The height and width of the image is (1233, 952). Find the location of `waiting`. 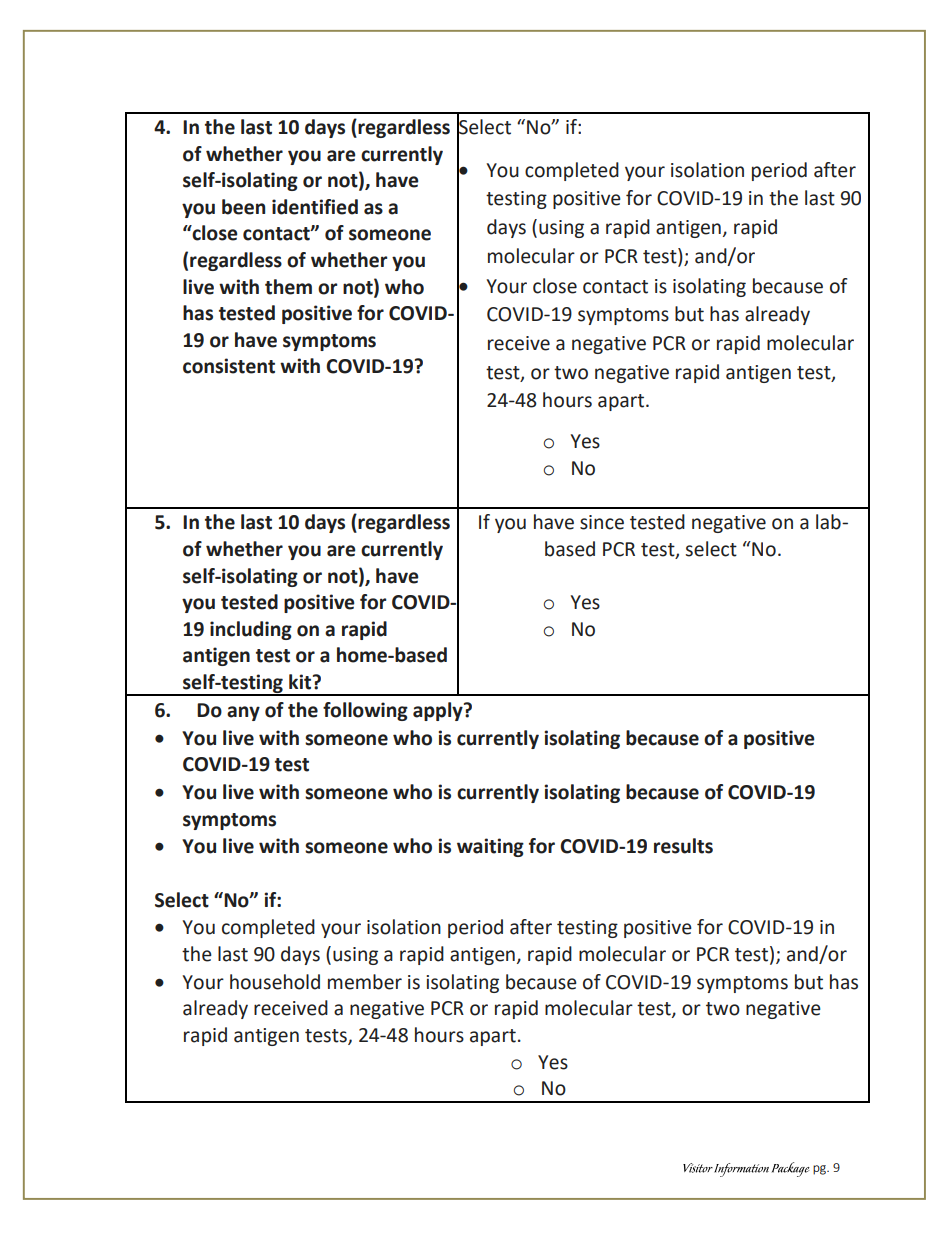

waiting is located at coordinates (490, 847).
